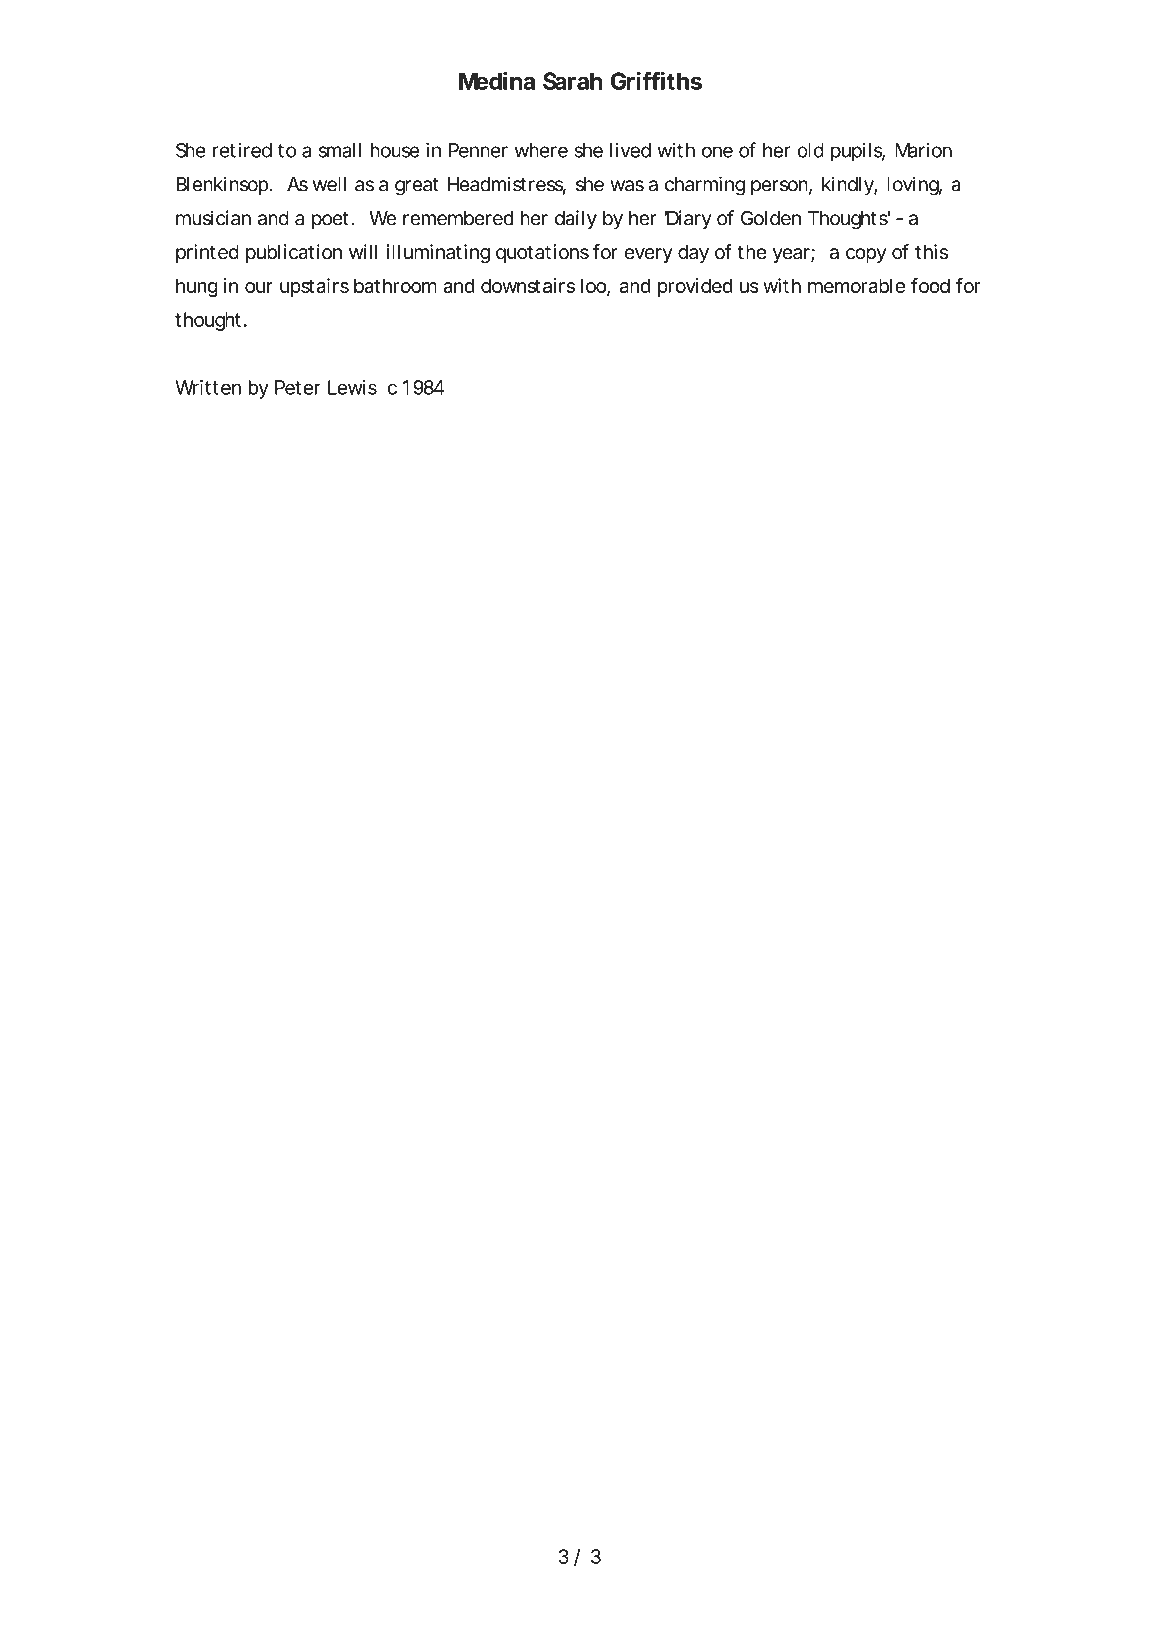 This document has height=1638, width=1157. Describe the element at coordinates (330, 220) in the document. I see `poet` at that location.
